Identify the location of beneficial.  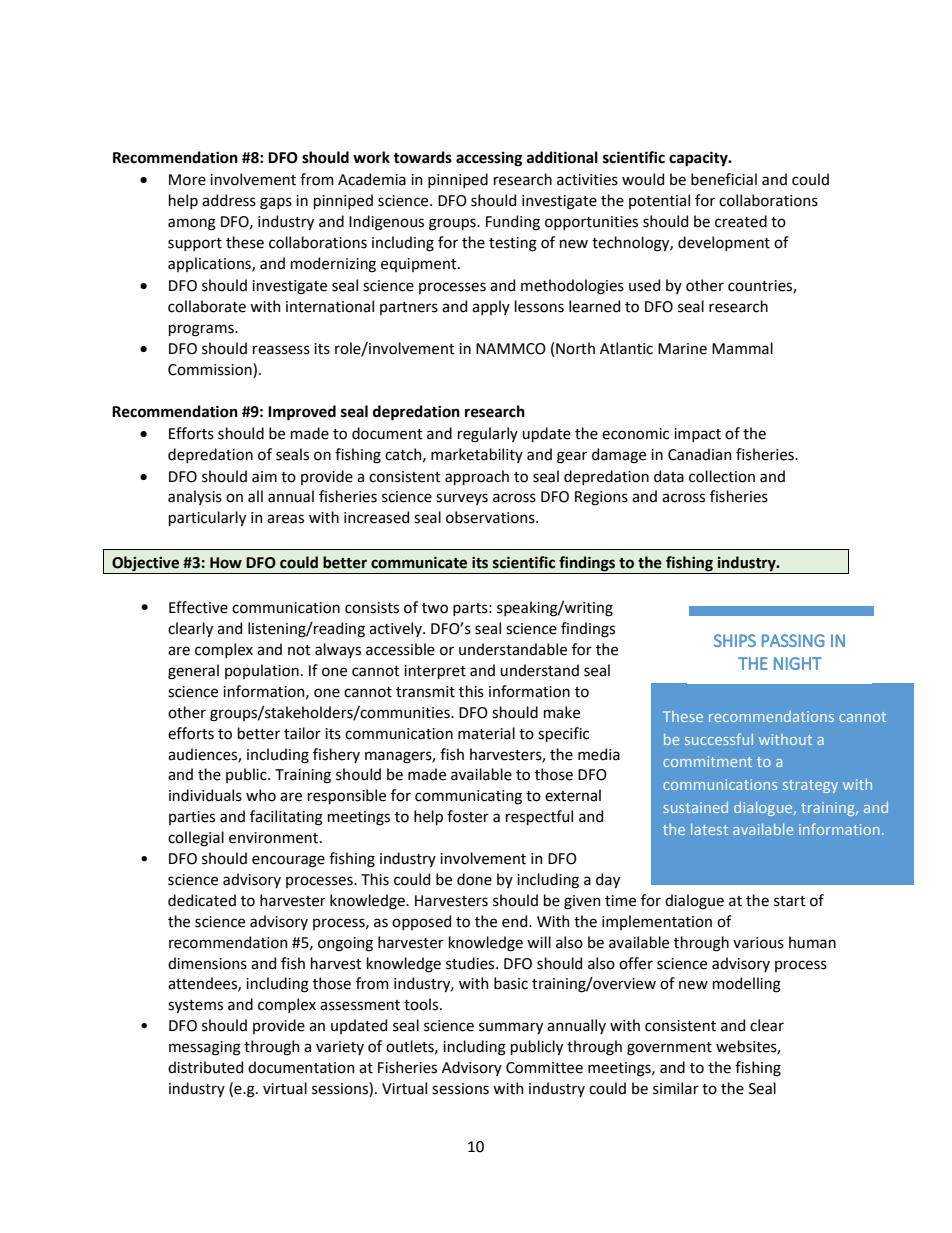
(724, 179).
